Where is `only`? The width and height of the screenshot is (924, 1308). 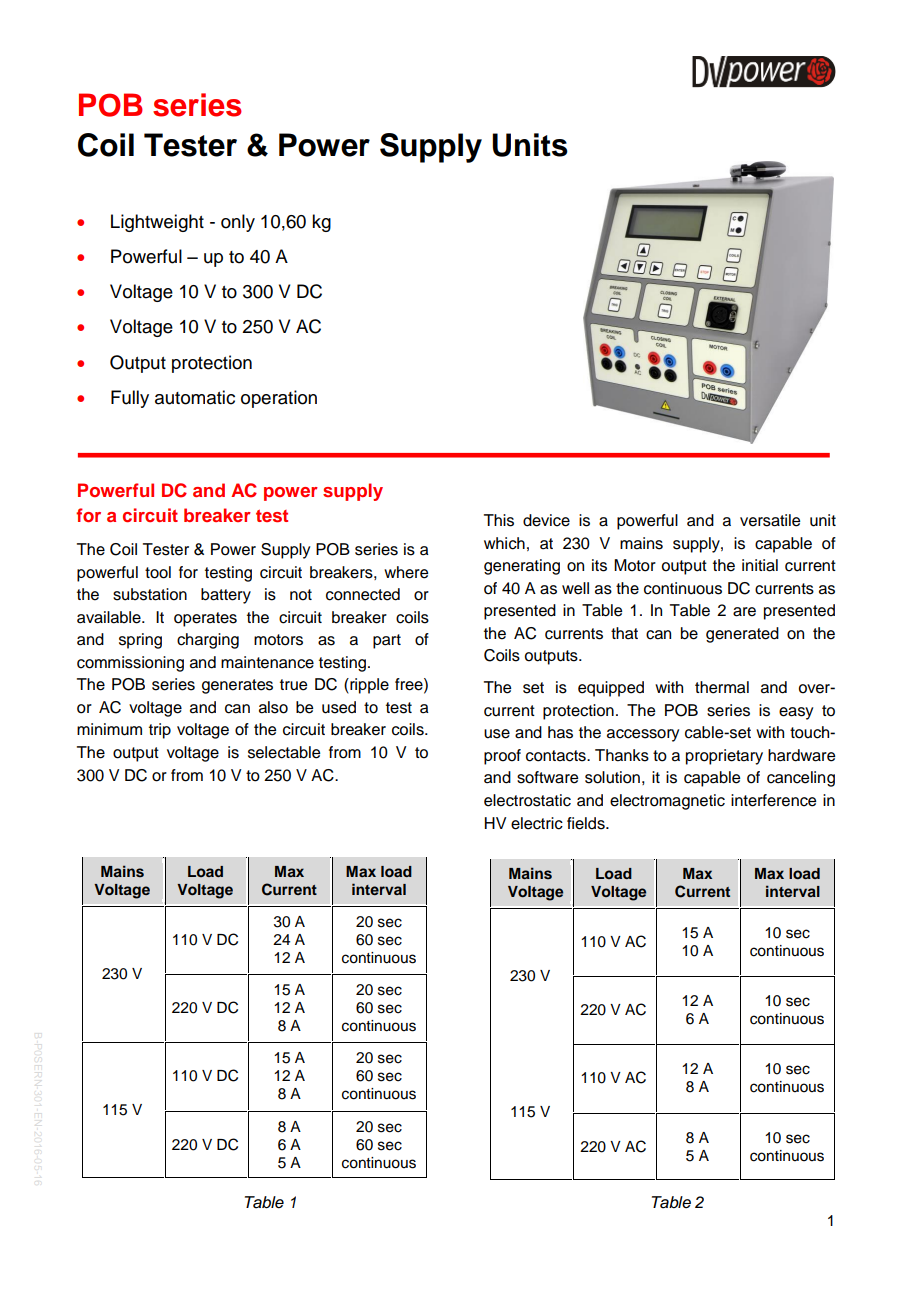 only is located at coordinates (238, 223).
